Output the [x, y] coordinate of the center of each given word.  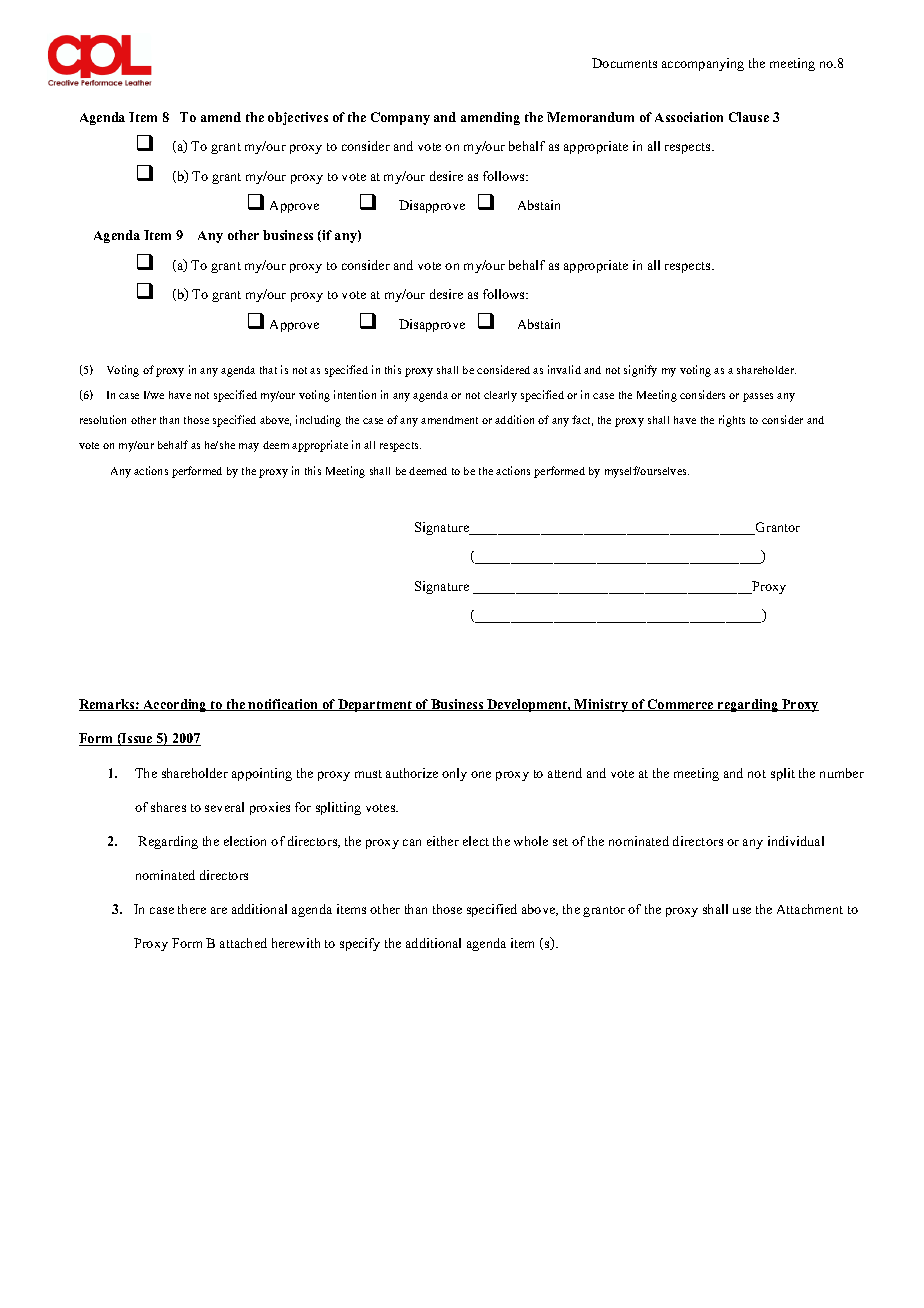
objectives [298, 118]
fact [582, 420]
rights [732, 421]
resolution [103, 419]
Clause [749, 117]
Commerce [681, 705]
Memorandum [590, 117]
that [268, 370]
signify [640, 371]
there [192, 909]
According [175, 705]
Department [375, 705]
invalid [564, 369]
